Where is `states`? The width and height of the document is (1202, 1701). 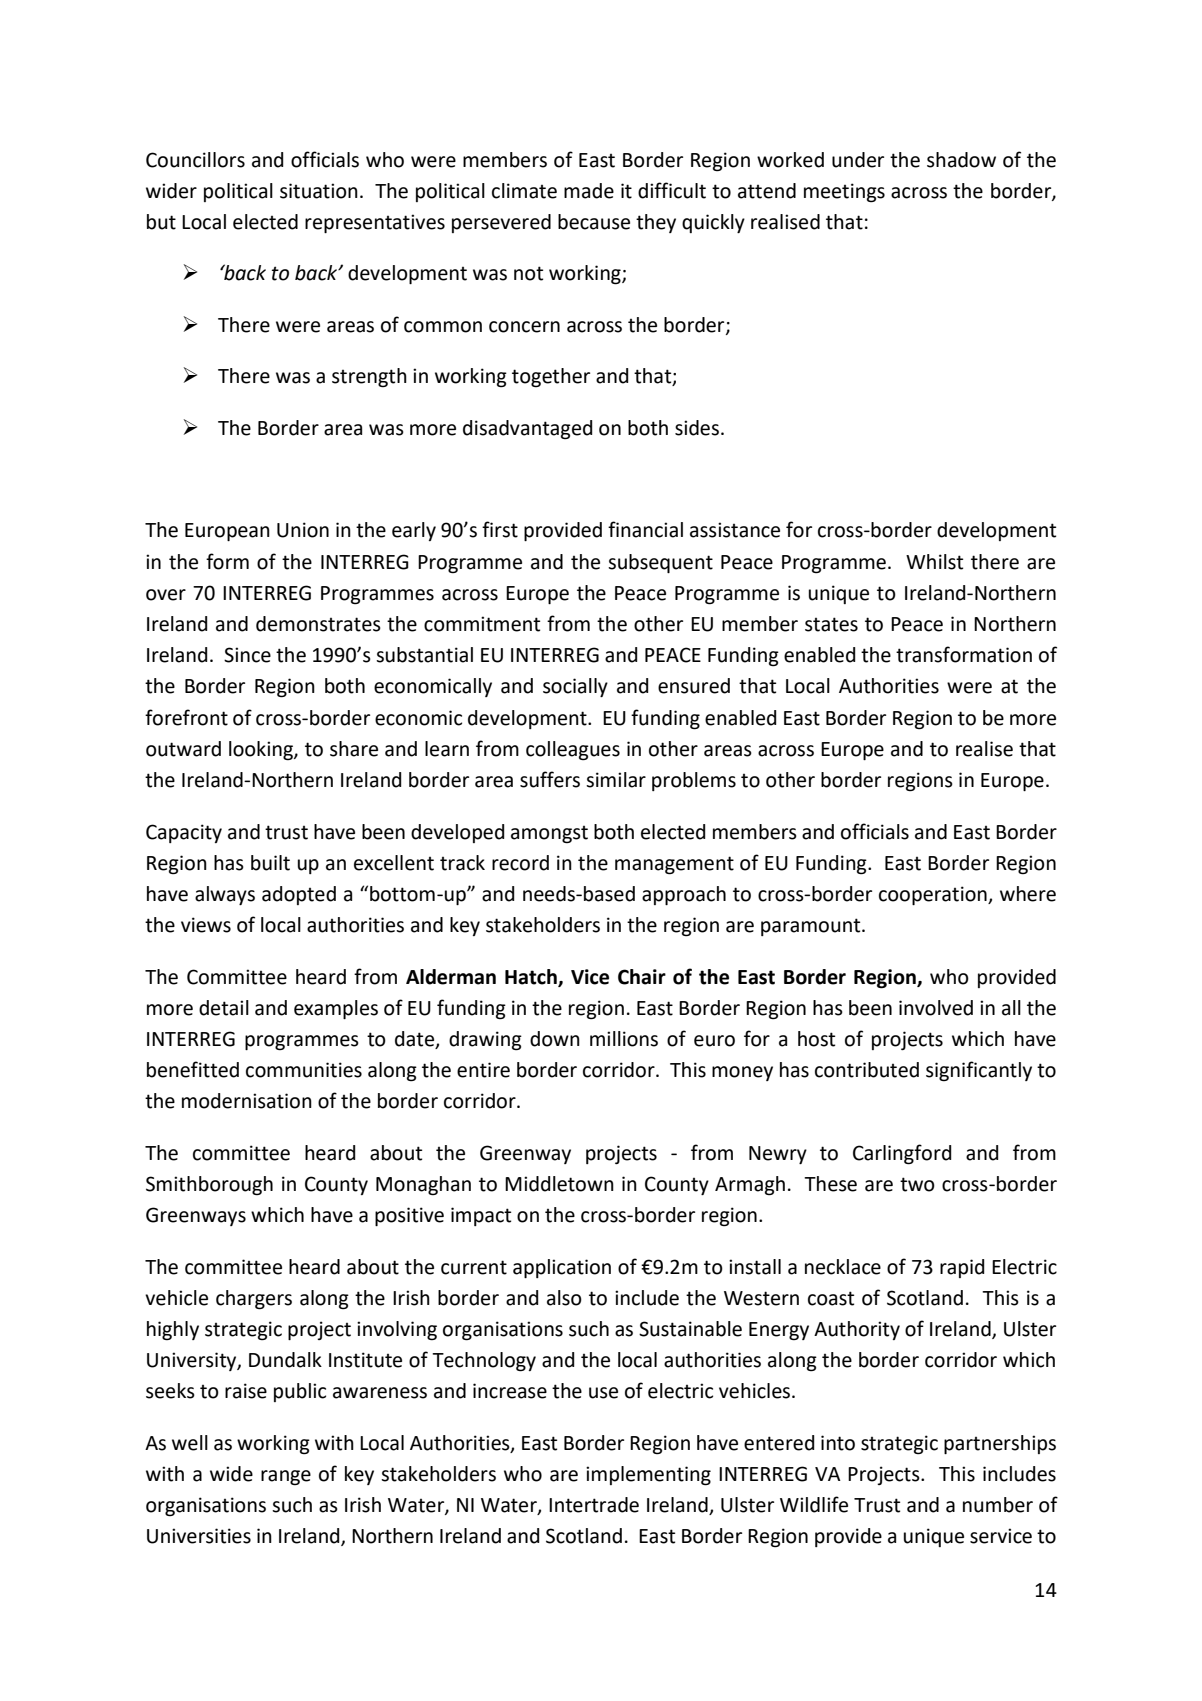 states is located at coordinates (831, 624).
